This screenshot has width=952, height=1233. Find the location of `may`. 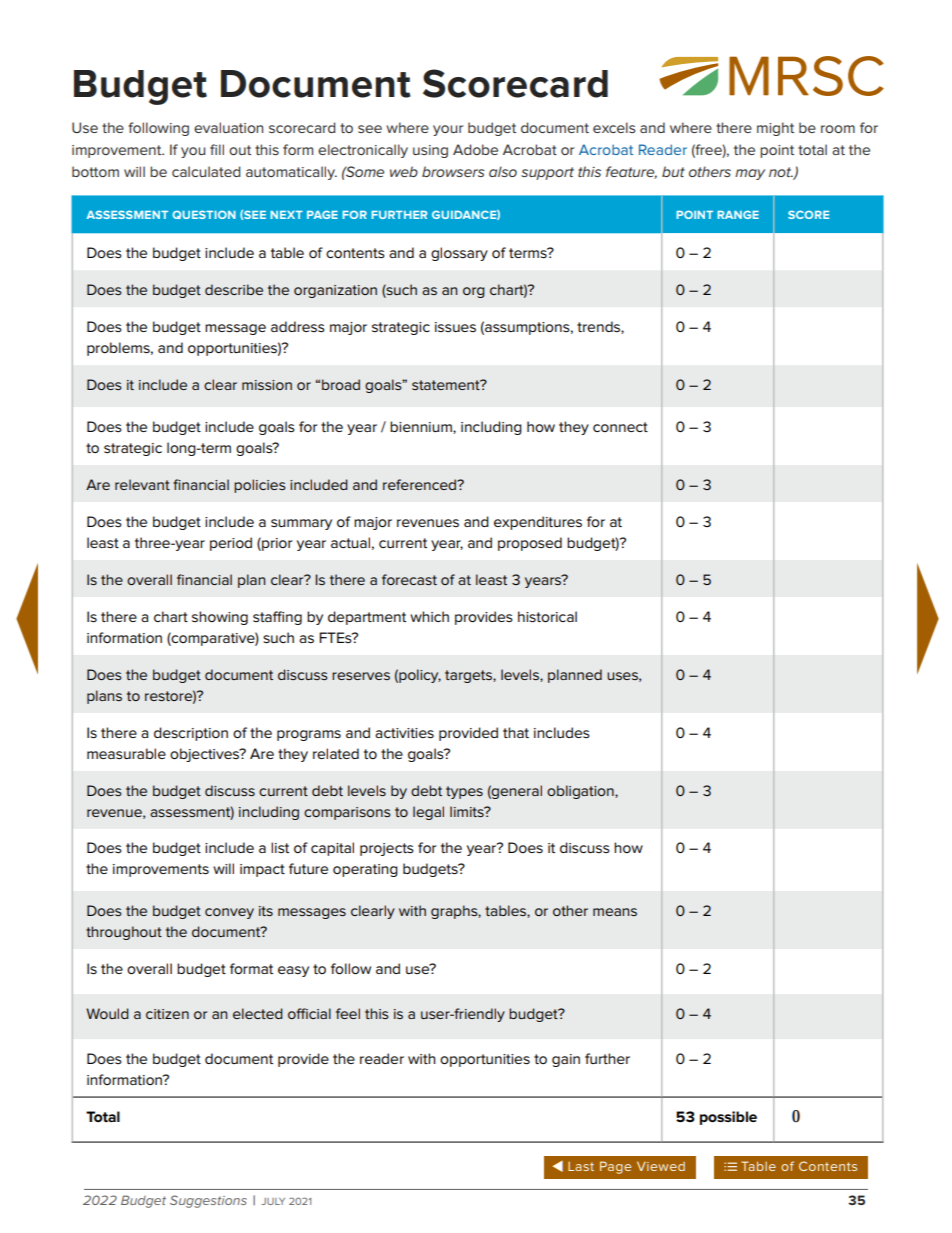

may is located at coordinates (750, 174).
